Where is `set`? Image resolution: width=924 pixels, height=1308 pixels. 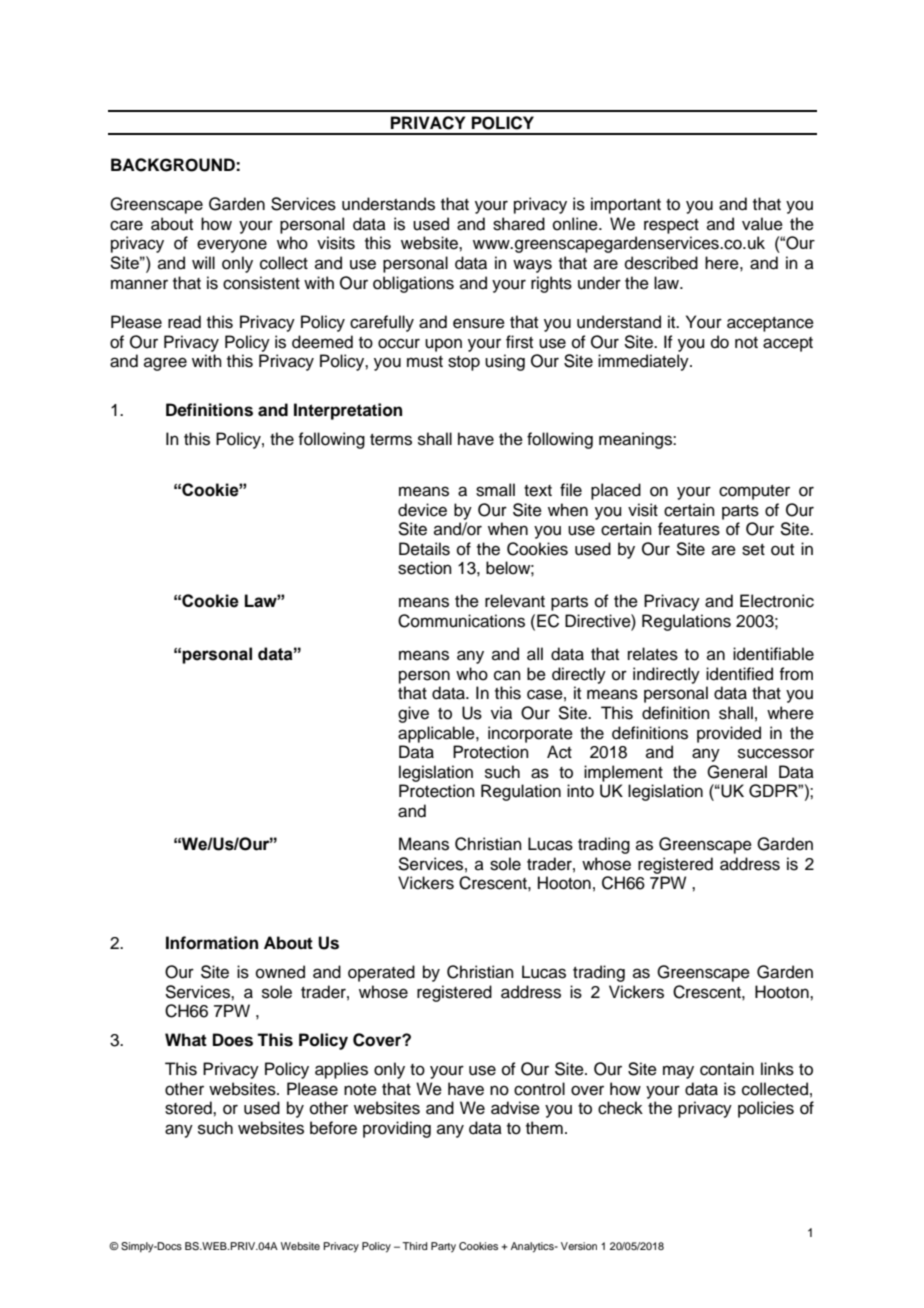
set is located at coordinates (753, 550).
